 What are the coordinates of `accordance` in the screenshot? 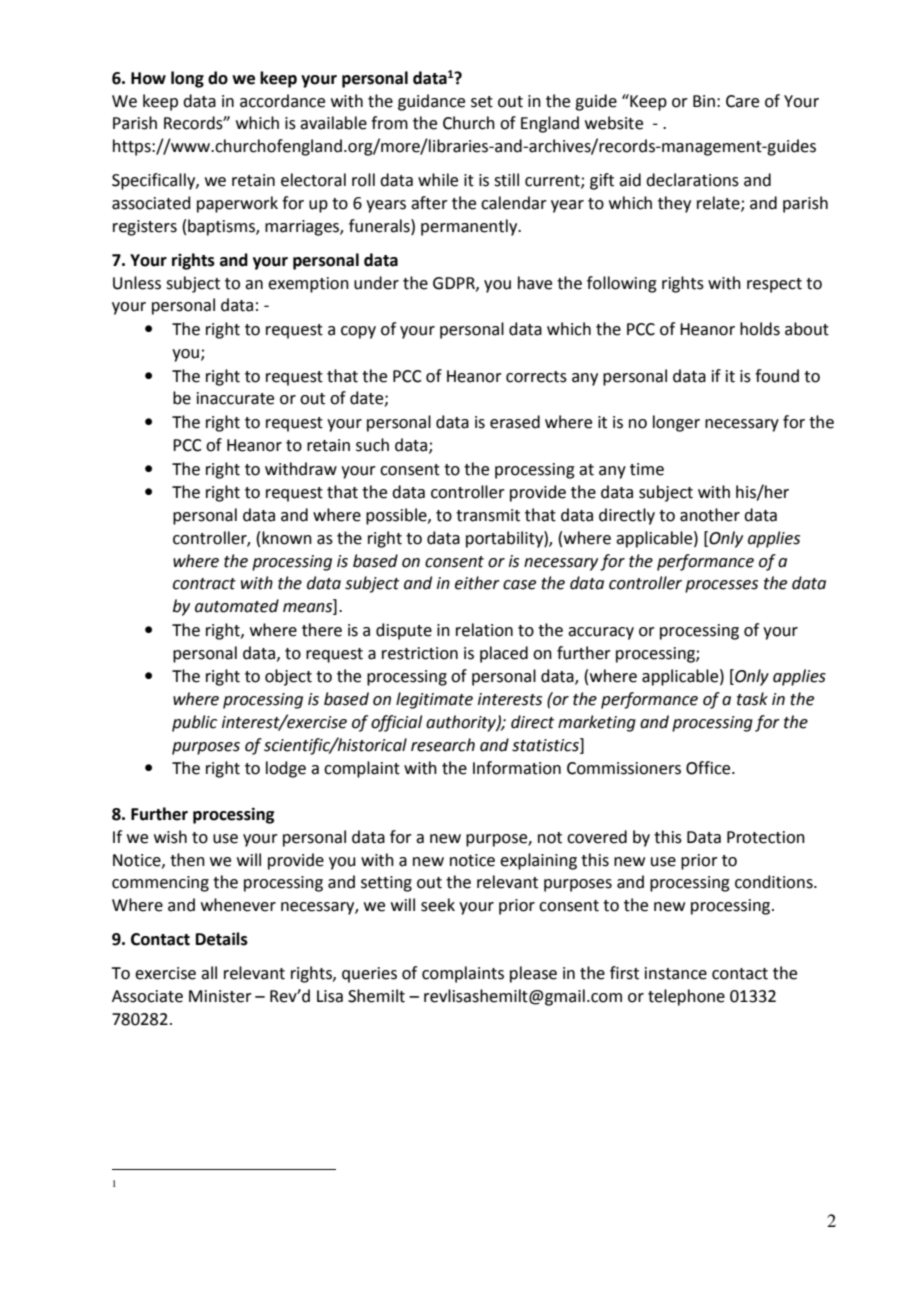 It's located at (282, 101).
